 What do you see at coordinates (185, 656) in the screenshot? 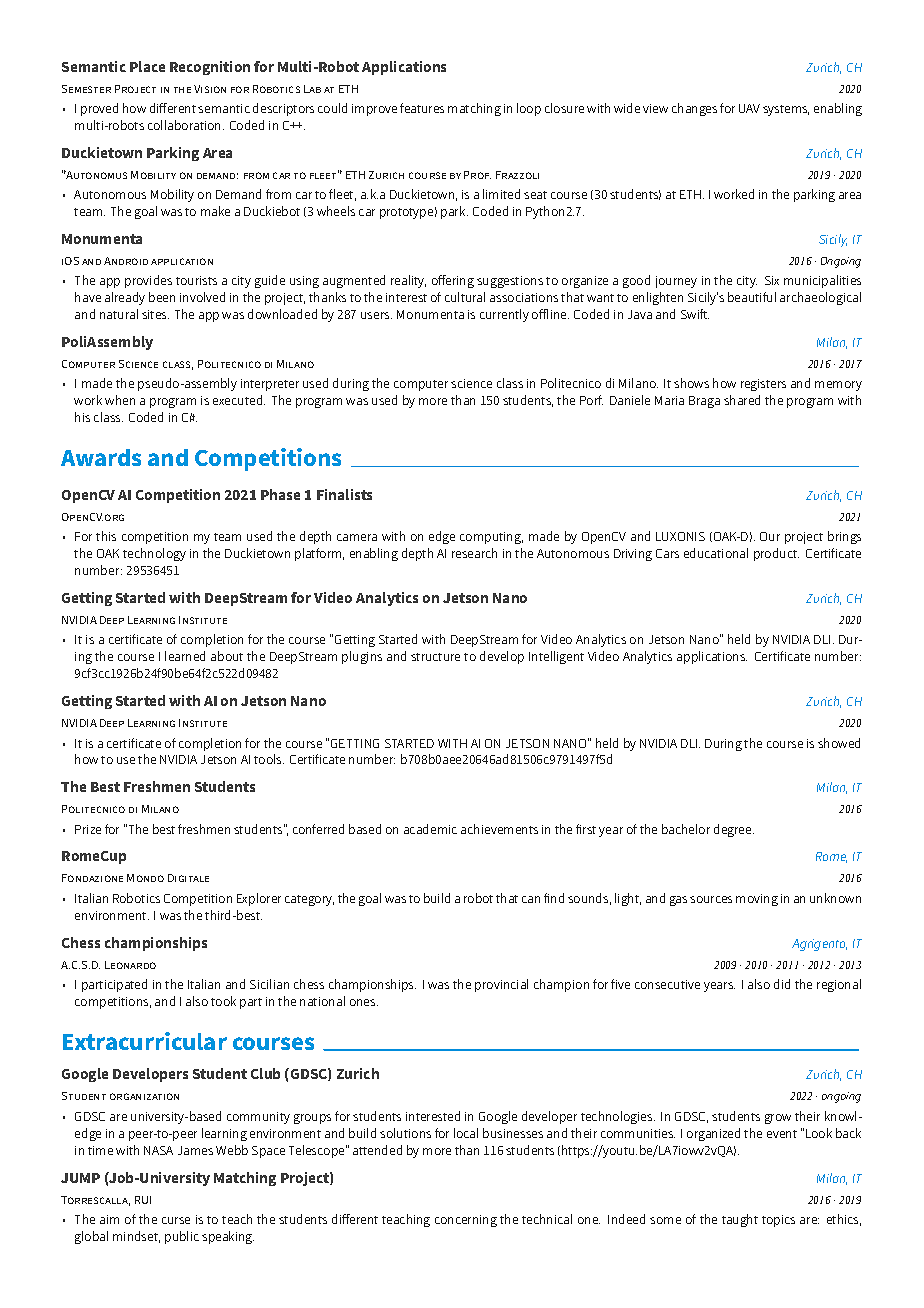
I see `learned` at bounding box center [185, 656].
